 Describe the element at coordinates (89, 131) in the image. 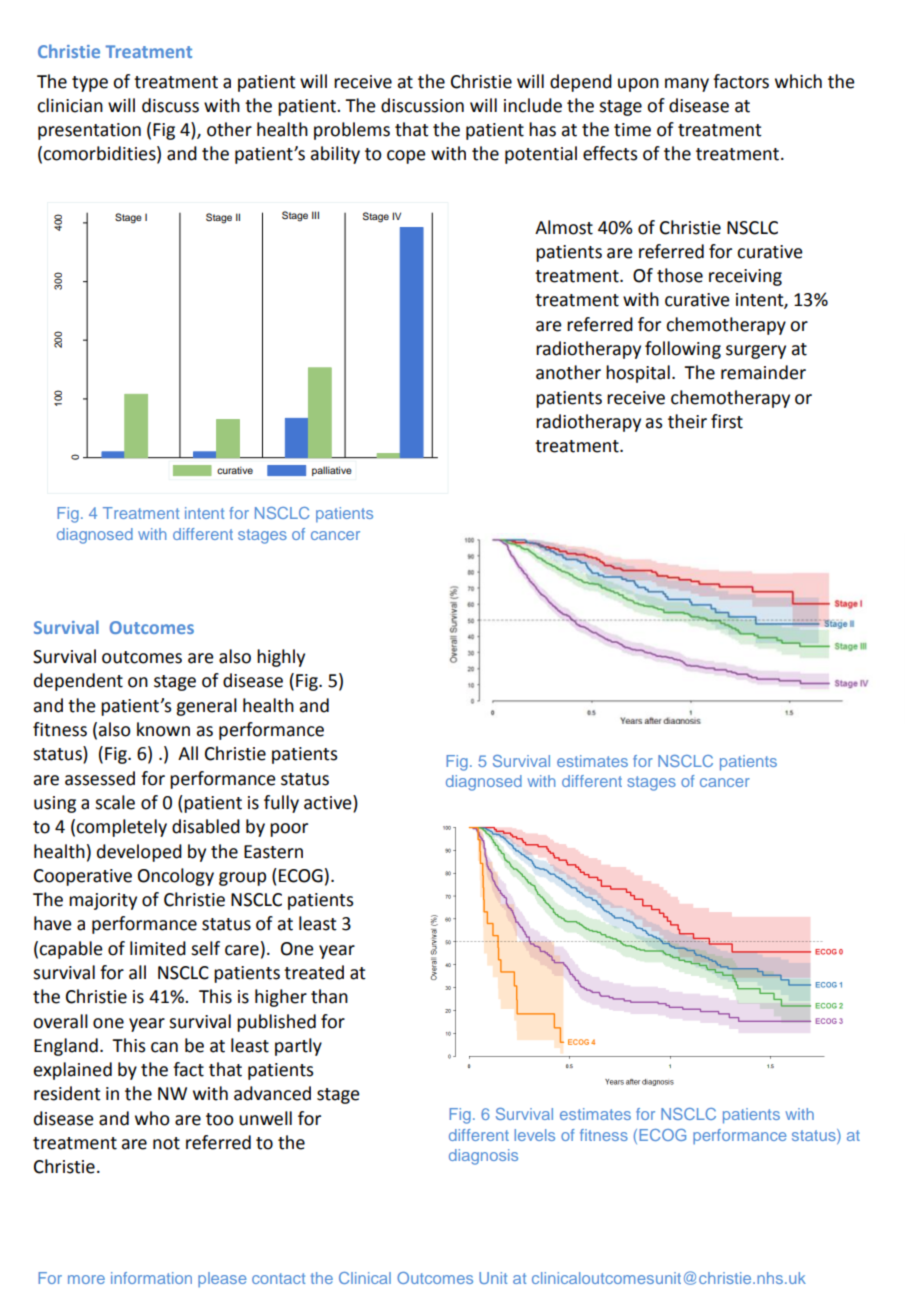

I see `presentation` at that location.
